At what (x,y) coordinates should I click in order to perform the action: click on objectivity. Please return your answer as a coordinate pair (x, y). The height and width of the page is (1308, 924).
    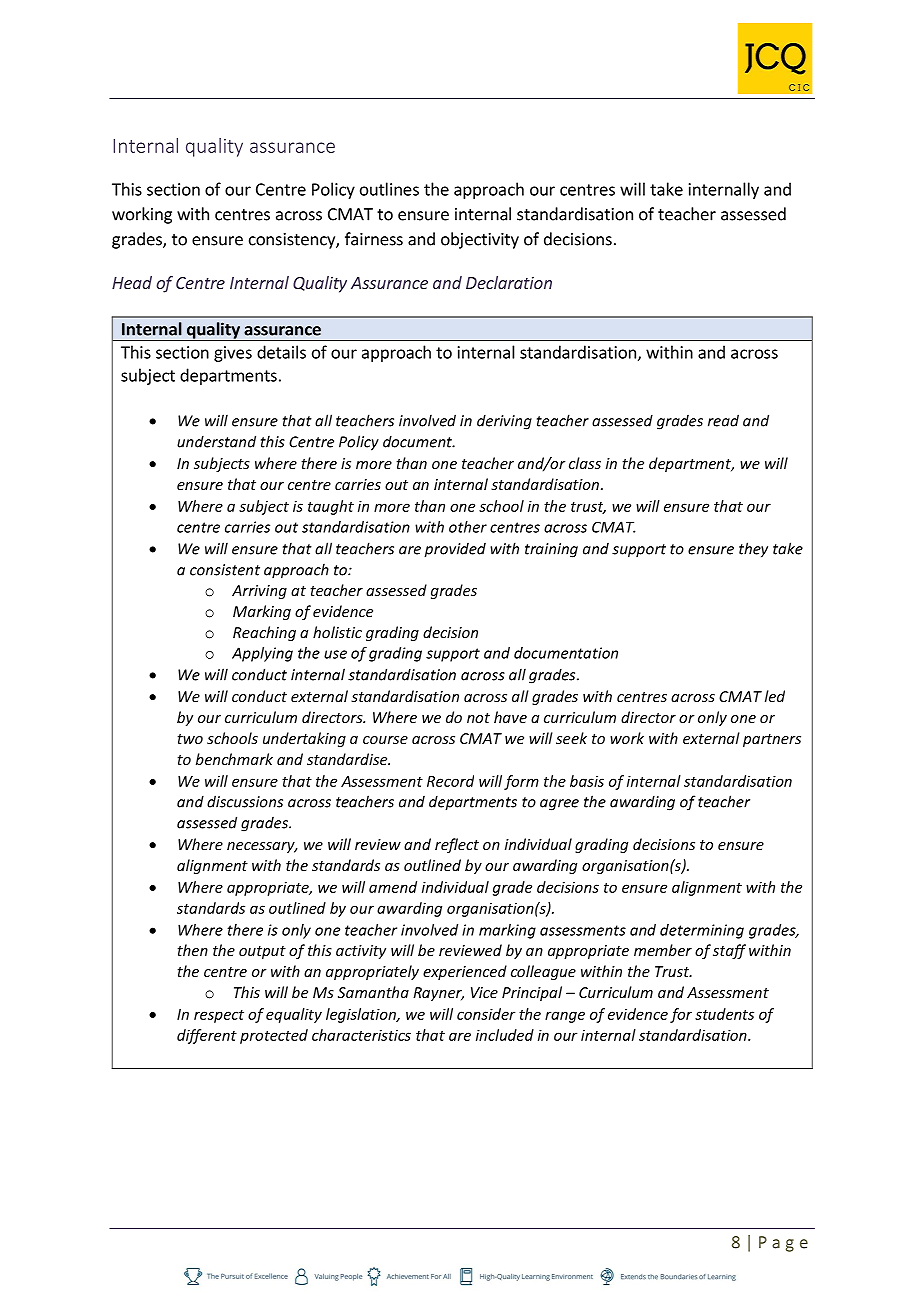
    Looking at the image, I should click on (480, 240).
